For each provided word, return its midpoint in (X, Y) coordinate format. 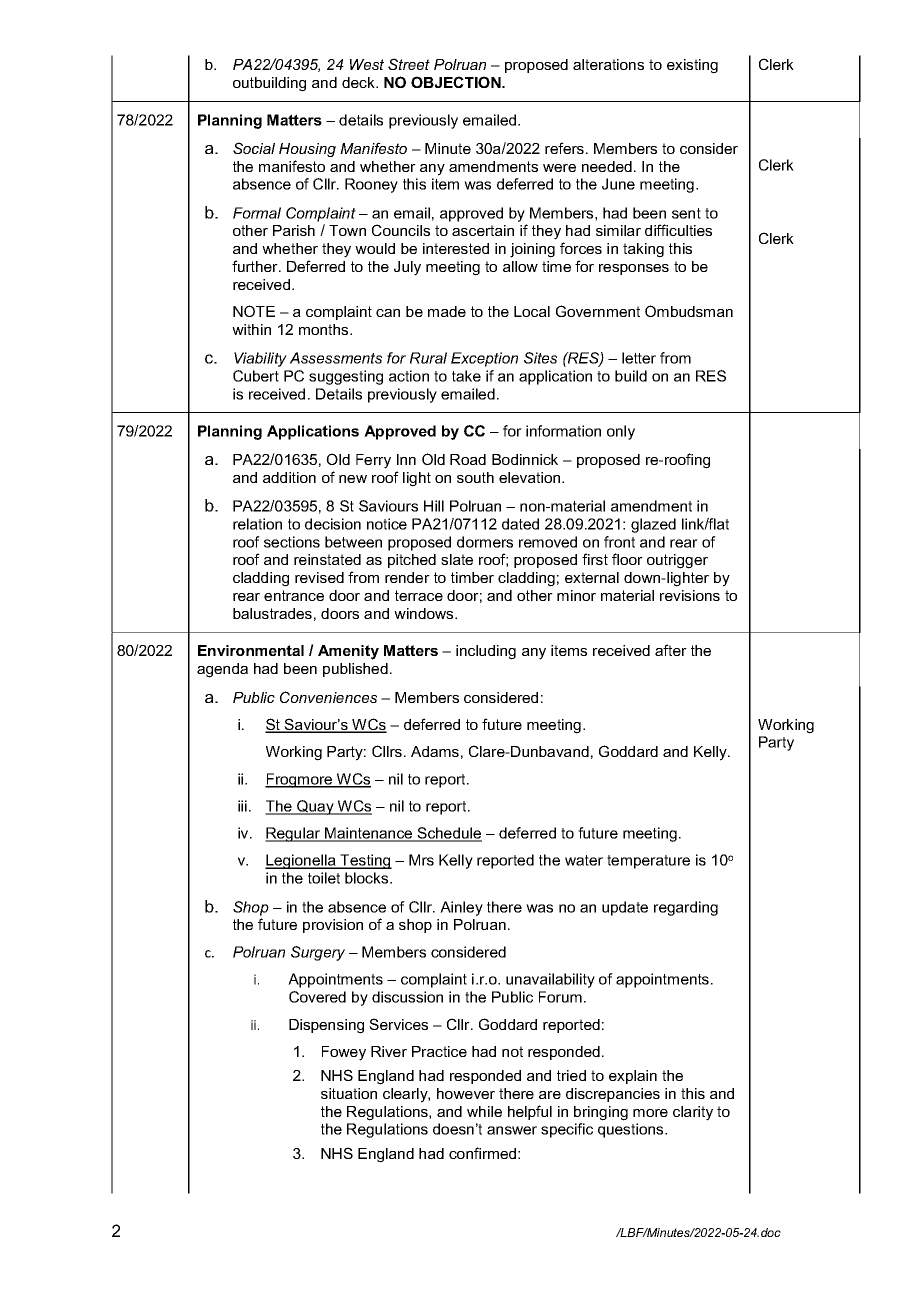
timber (472, 577)
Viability (260, 359)
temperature (648, 862)
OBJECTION (457, 82)
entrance (294, 595)
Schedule (449, 834)
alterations (608, 64)
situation (349, 1093)
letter (639, 358)
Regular (293, 834)
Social (254, 148)
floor (627, 559)
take (466, 376)
